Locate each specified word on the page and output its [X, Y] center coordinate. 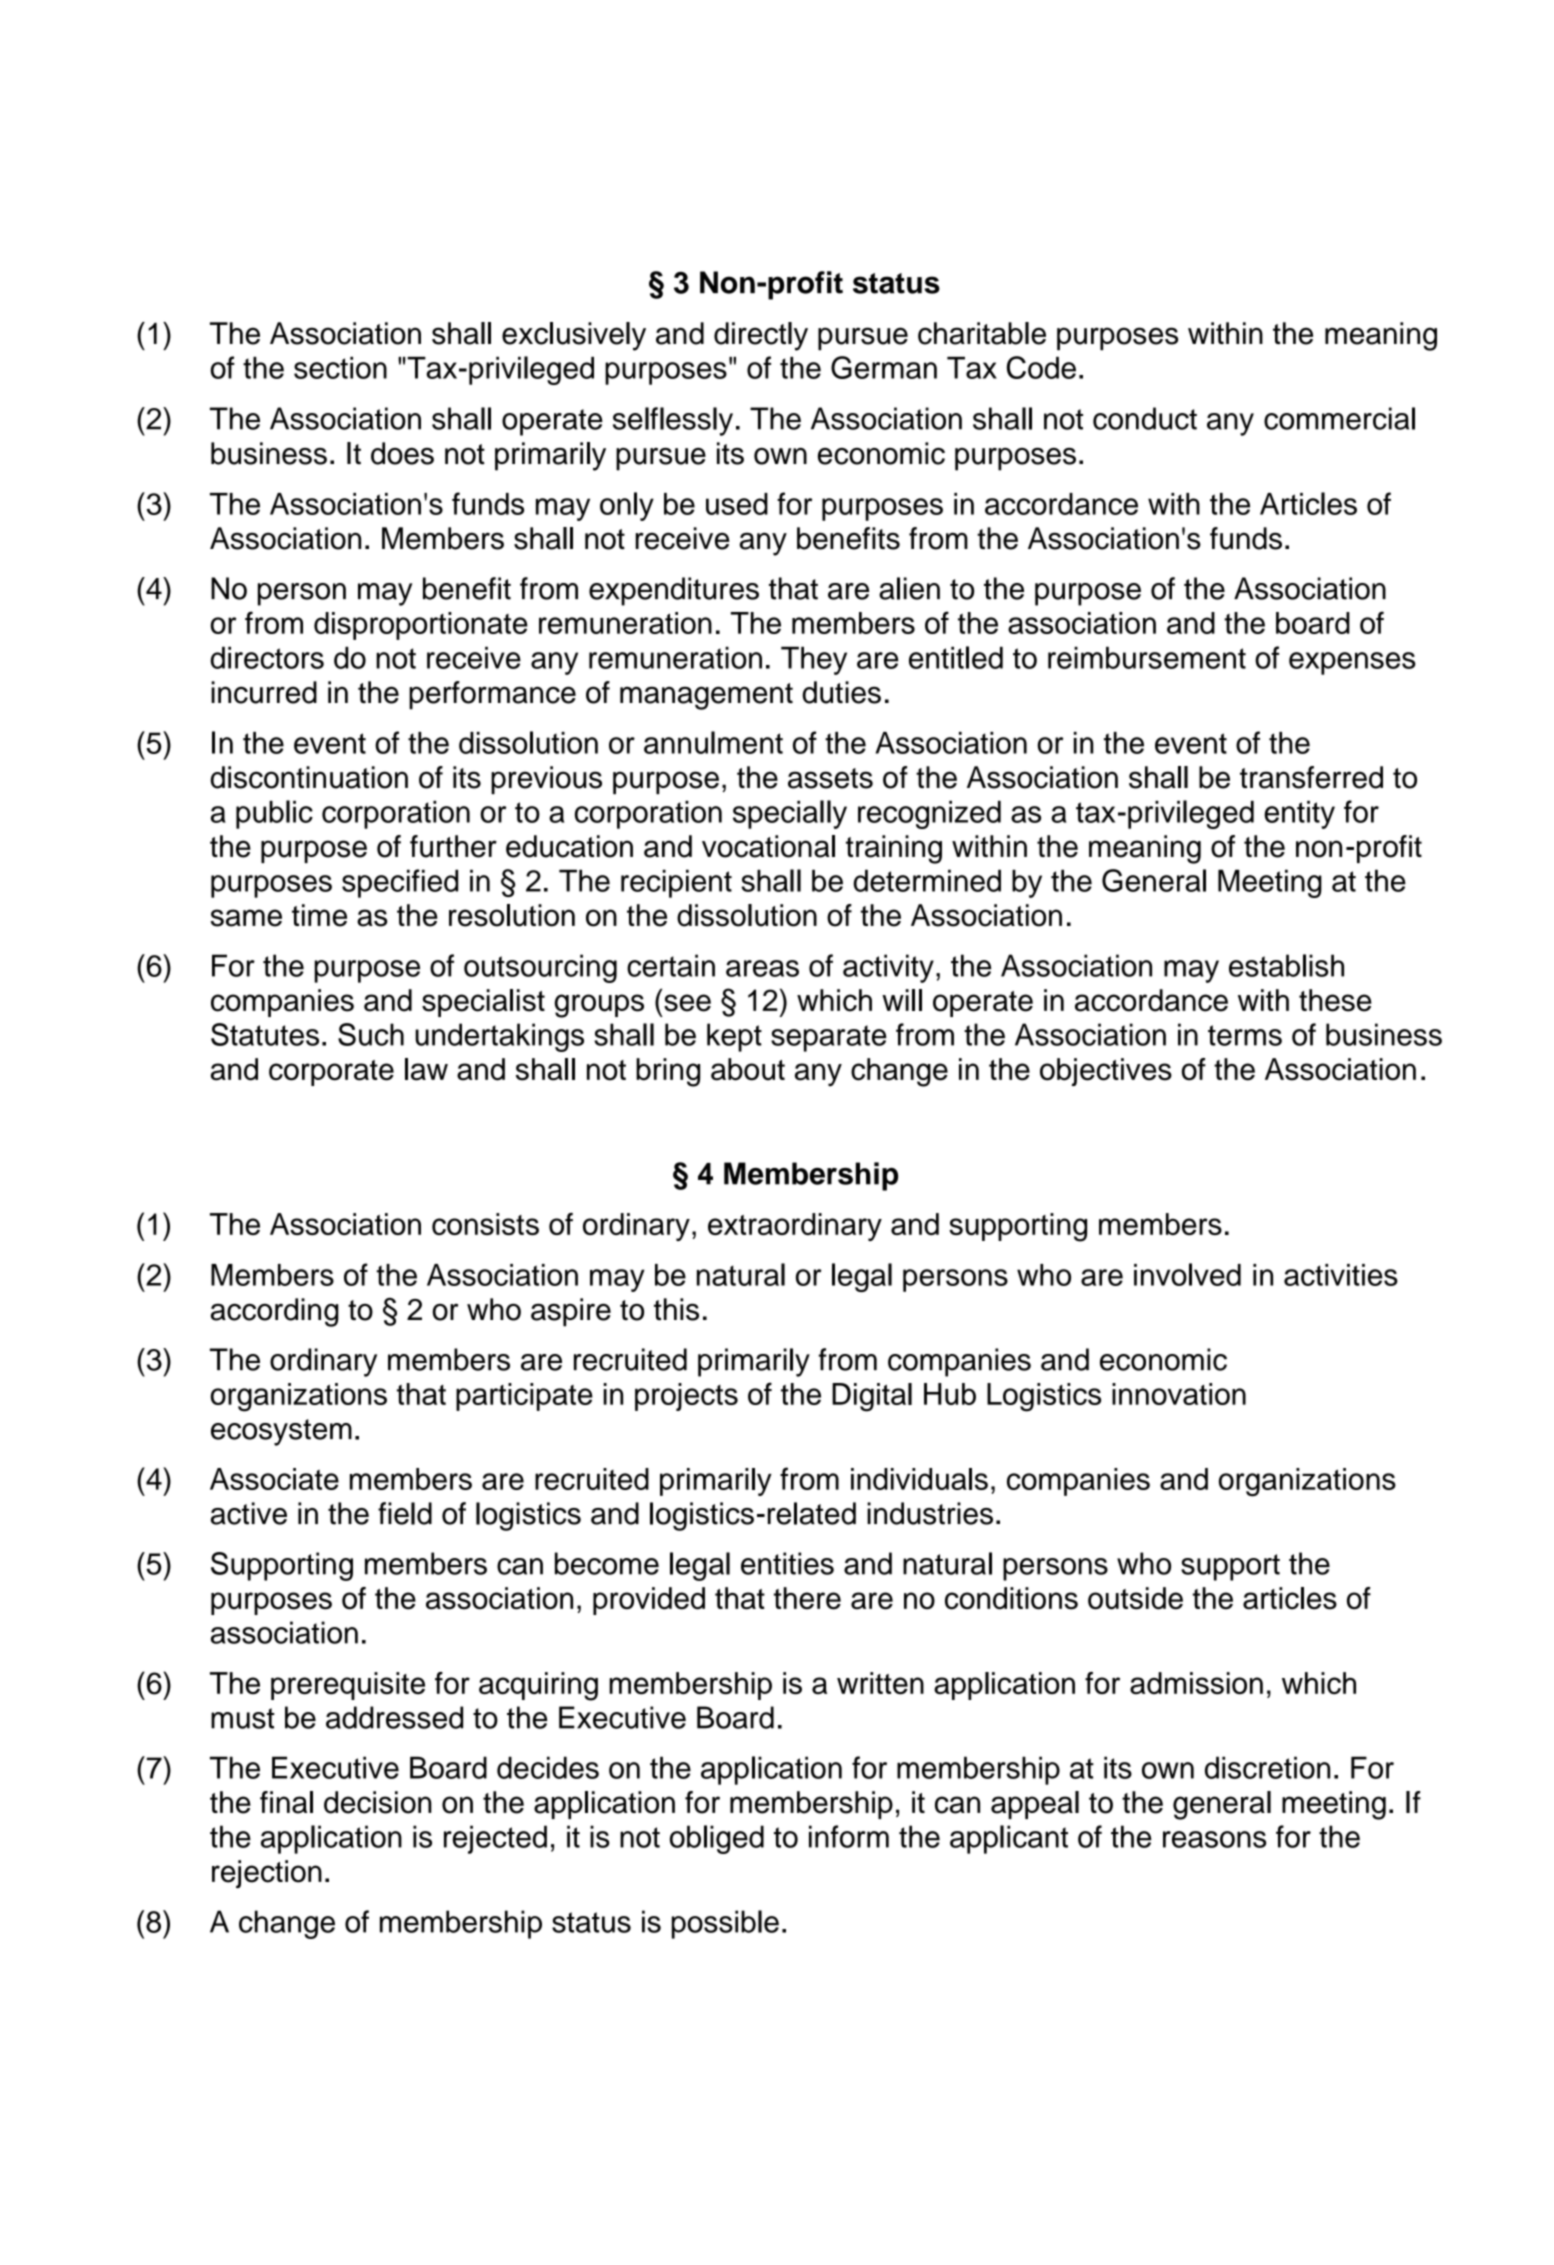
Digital [872, 1397]
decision [378, 1802]
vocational [768, 846]
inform [849, 1836]
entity [1299, 815]
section [340, 368]
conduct [1145, 418]
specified [400, 883]
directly [761, 336]
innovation [1179, 1394]
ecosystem [281, 1432]
